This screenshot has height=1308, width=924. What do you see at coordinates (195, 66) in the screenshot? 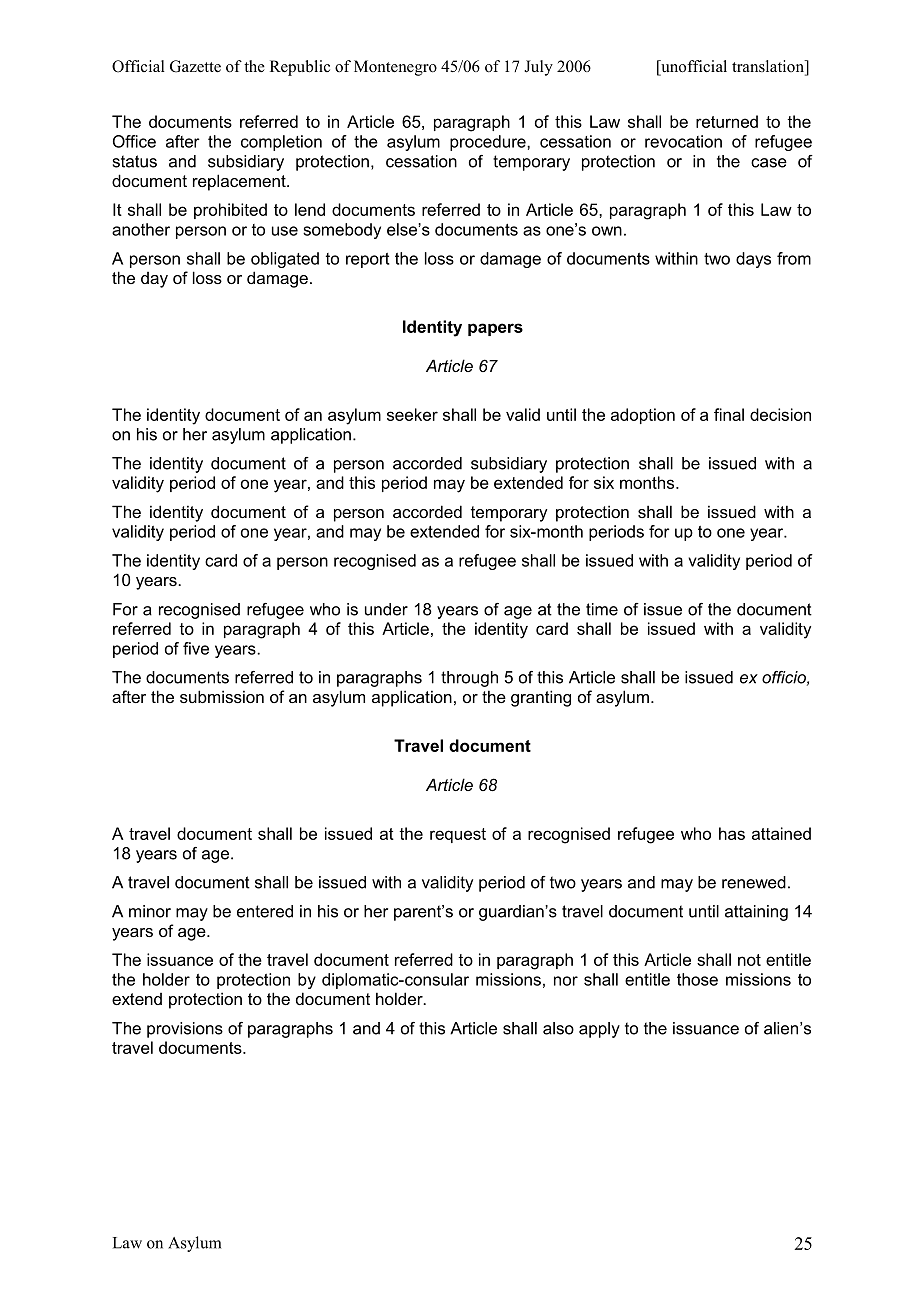
I see `Gazette` at bounding box center [195, 66].
